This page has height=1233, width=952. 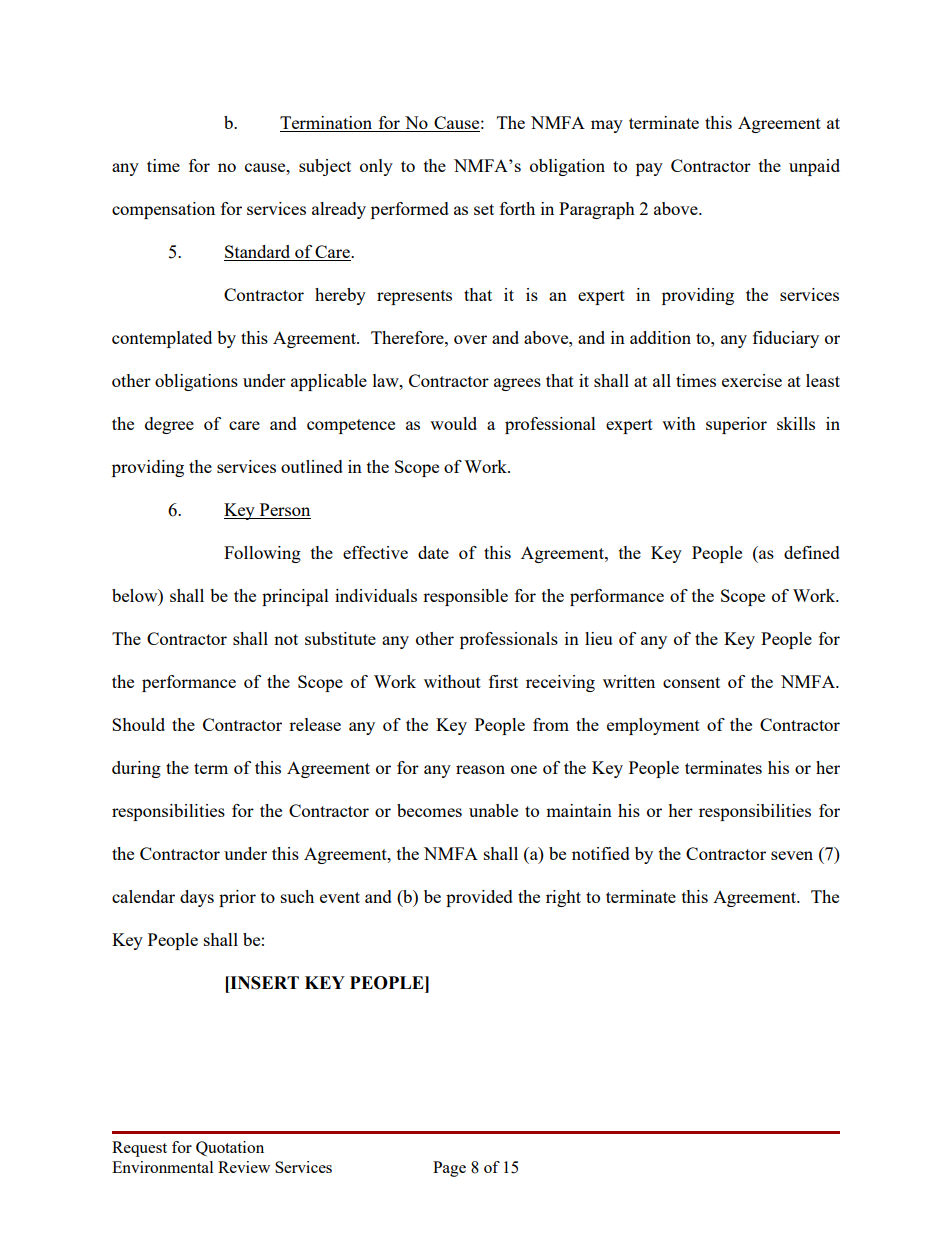 I want to click on Quotation, so click(x=230, y=1148).
